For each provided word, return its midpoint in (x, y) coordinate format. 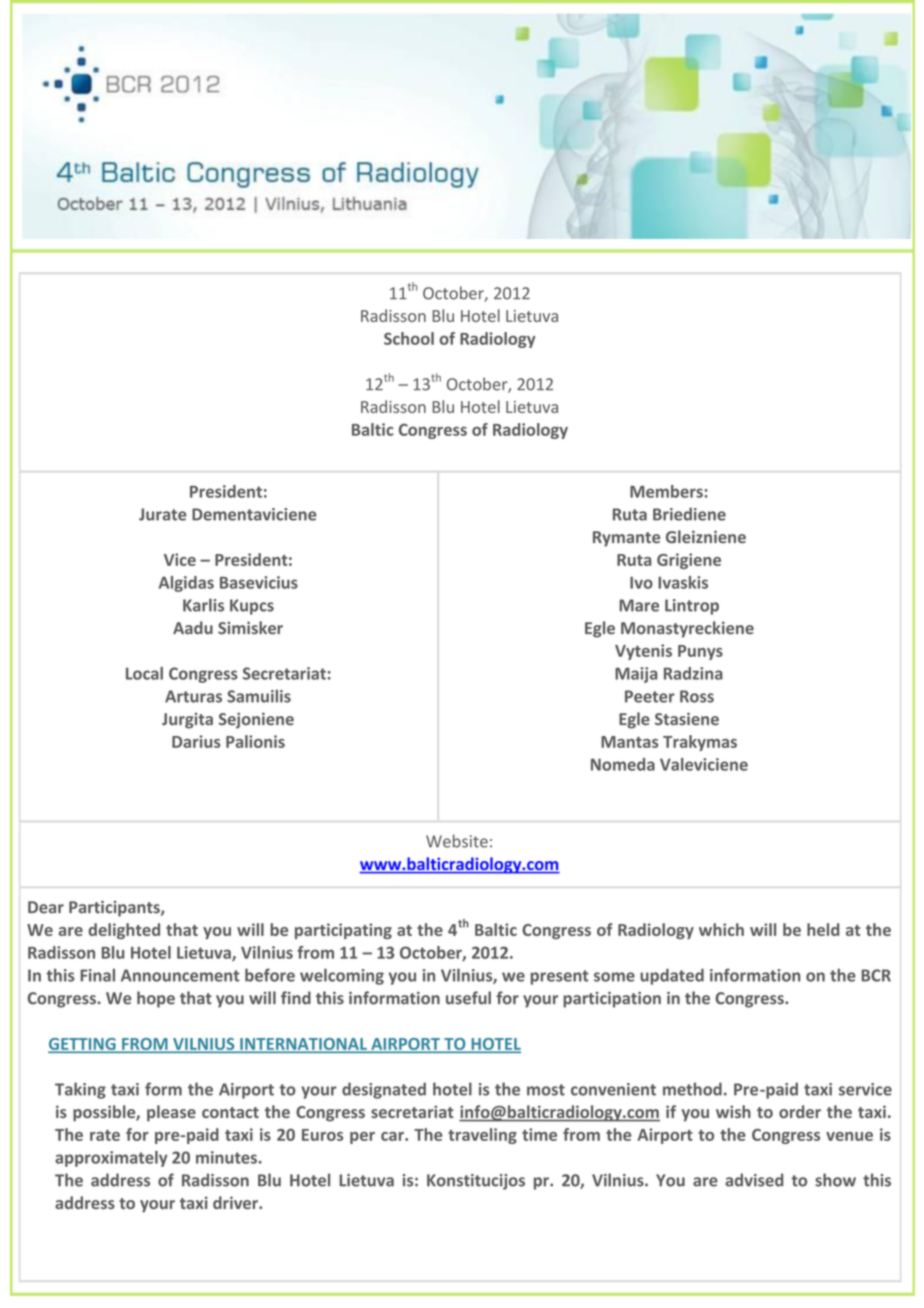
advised (754, 1180)
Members (666, 491)
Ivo (641, 583)
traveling (482, 1136)
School (409, 338)
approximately (111, 1159)
